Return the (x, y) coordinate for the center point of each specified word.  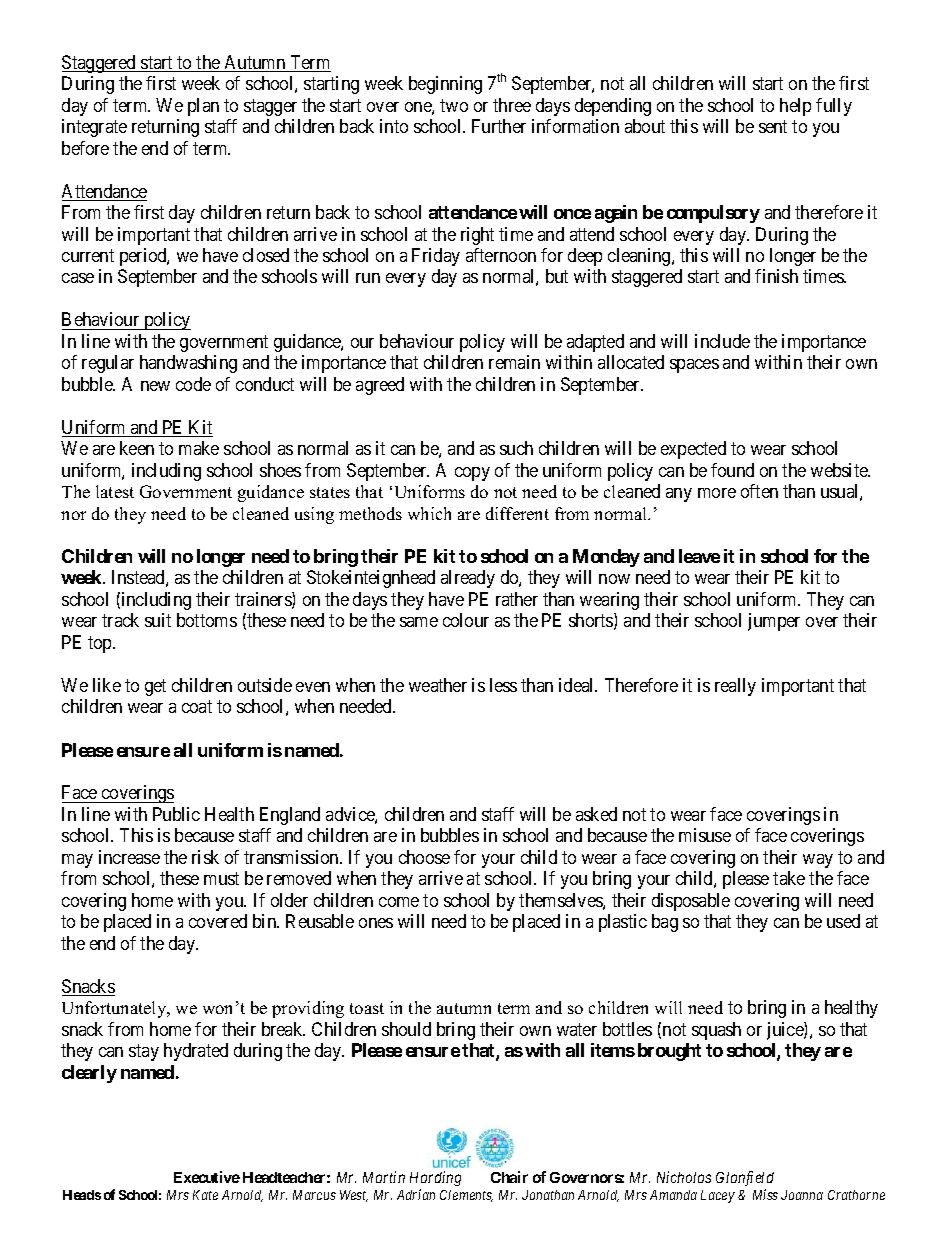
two (454, 105)
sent (773, 126)
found (732, 470)
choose (424, 857)
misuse (705, 835)
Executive (207, 1177)
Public (176, 814)
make (199, 448)
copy (472, 474)
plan (203, 107)
